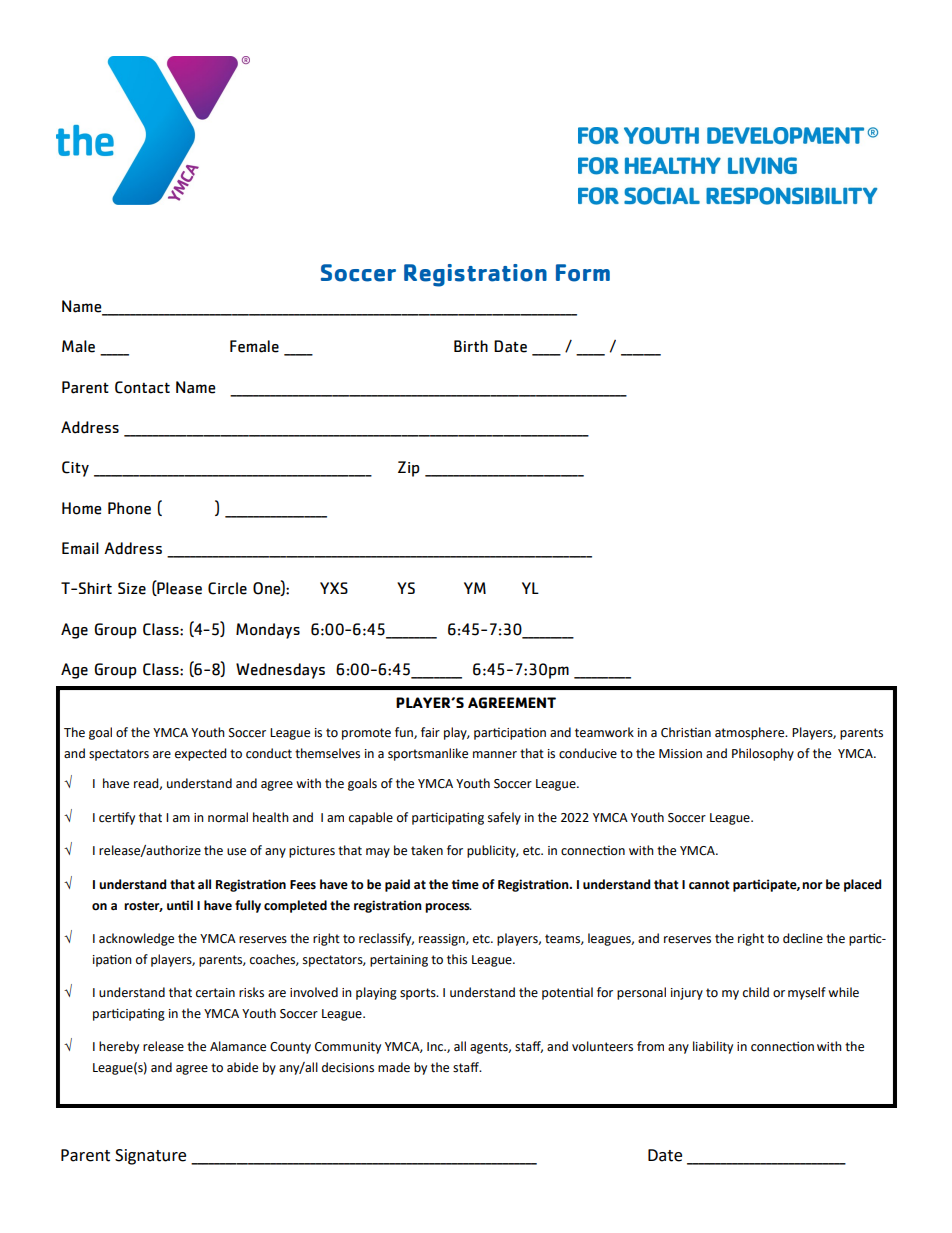 This screenshot has height=1233, width=952. Describe the element at coordinates (132, 588) in the screenshot. I see `Size` at that location.
